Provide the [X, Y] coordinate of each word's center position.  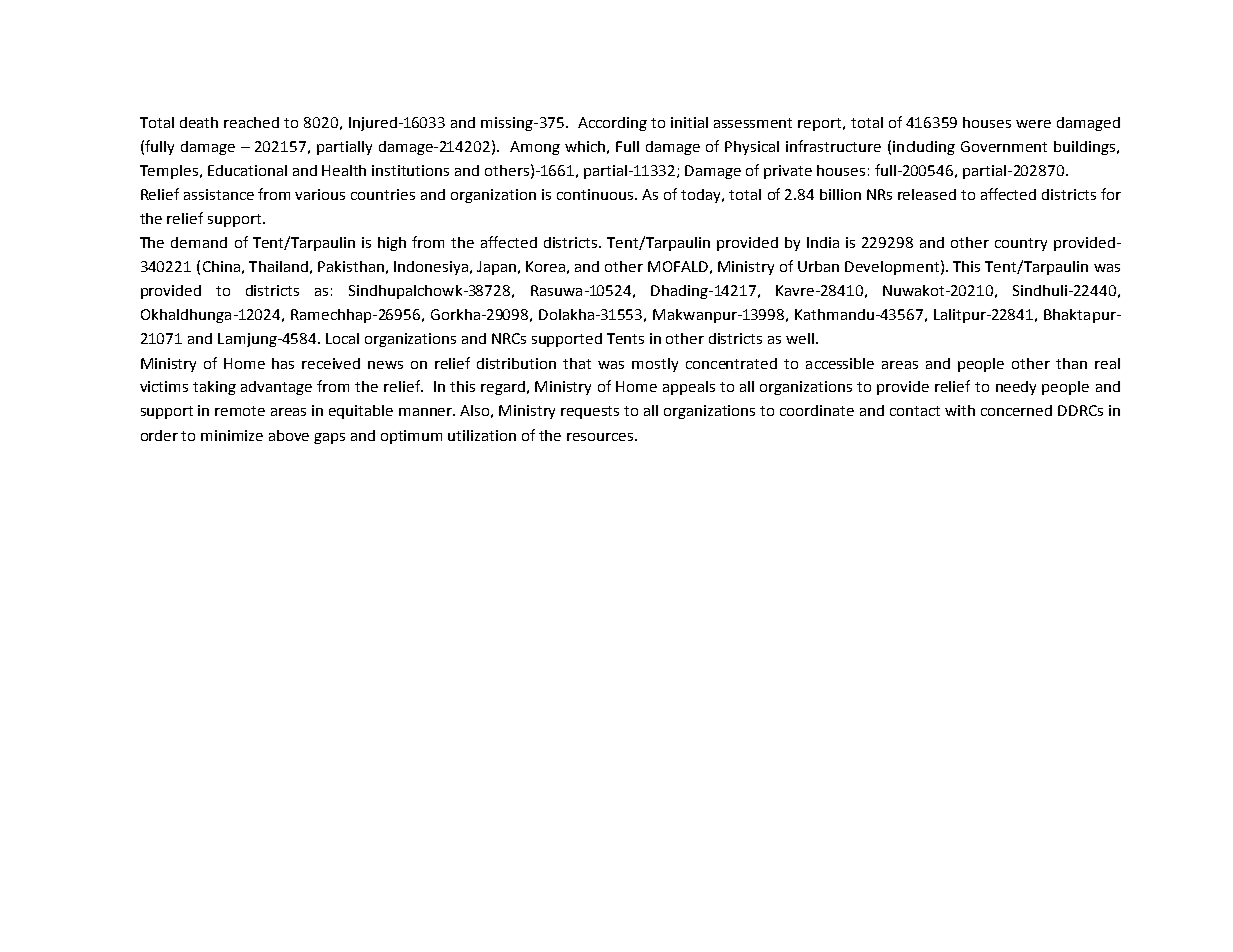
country [1021, 244]
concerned [1016, 410]
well [800, 338]
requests [590, 412]
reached [251, 122]
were [1033, 124]
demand [199, 242]
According [612, 124]
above [289, 435]
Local [342, 338]
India [823, 242]
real [1107, 363]
